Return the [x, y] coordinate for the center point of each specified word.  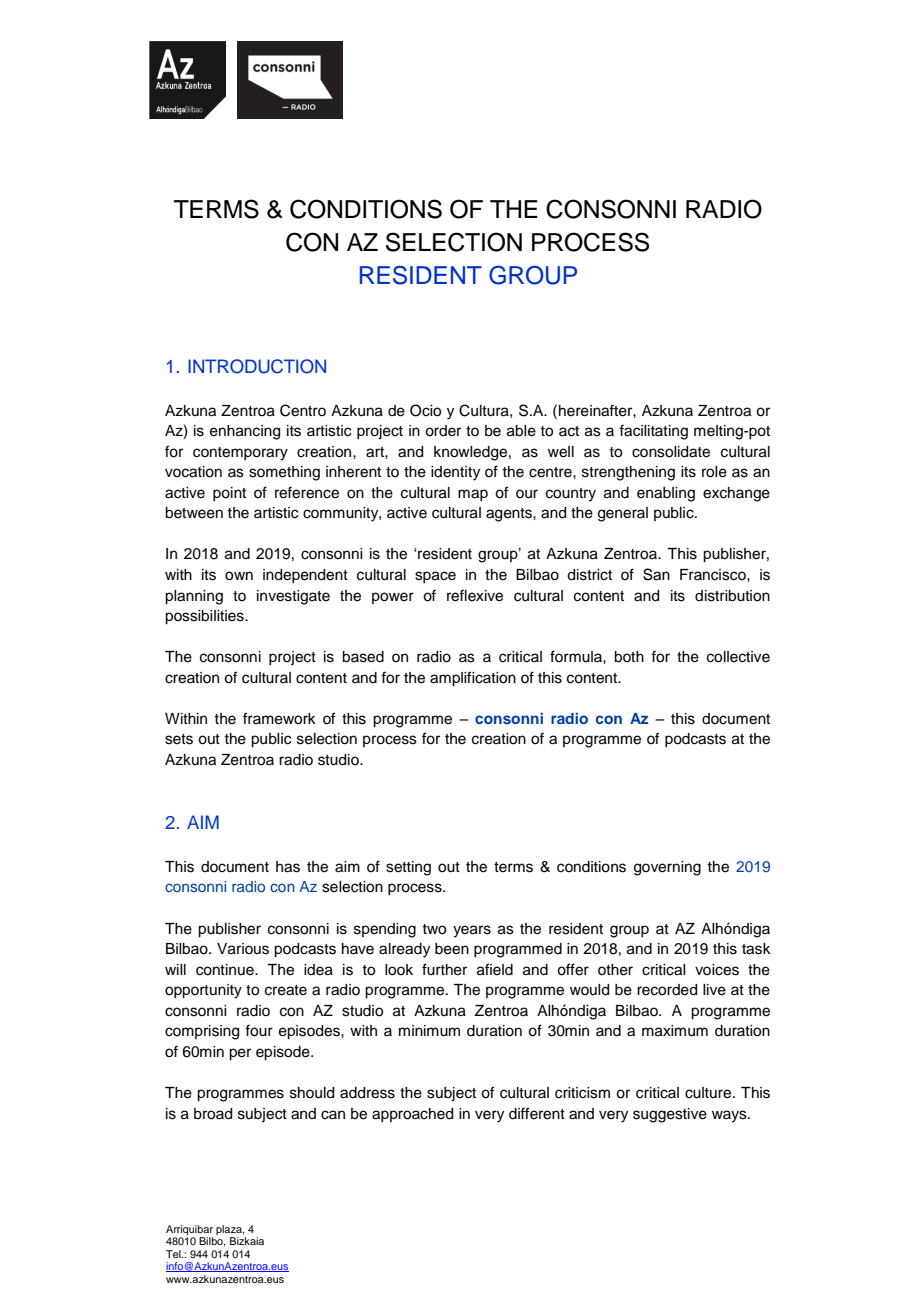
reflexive [475, 595]
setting [408, 868]
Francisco [714, 575]
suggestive [670, 1115]
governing [667, 868]
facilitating [653, 432]
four [259, 1030]
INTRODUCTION [257, 366]
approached [412, 1115]
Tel [174, 1254]
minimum [429, 1031]
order [443, 431]
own [239, 576]
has [288, 867]
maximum [675, 1031]
